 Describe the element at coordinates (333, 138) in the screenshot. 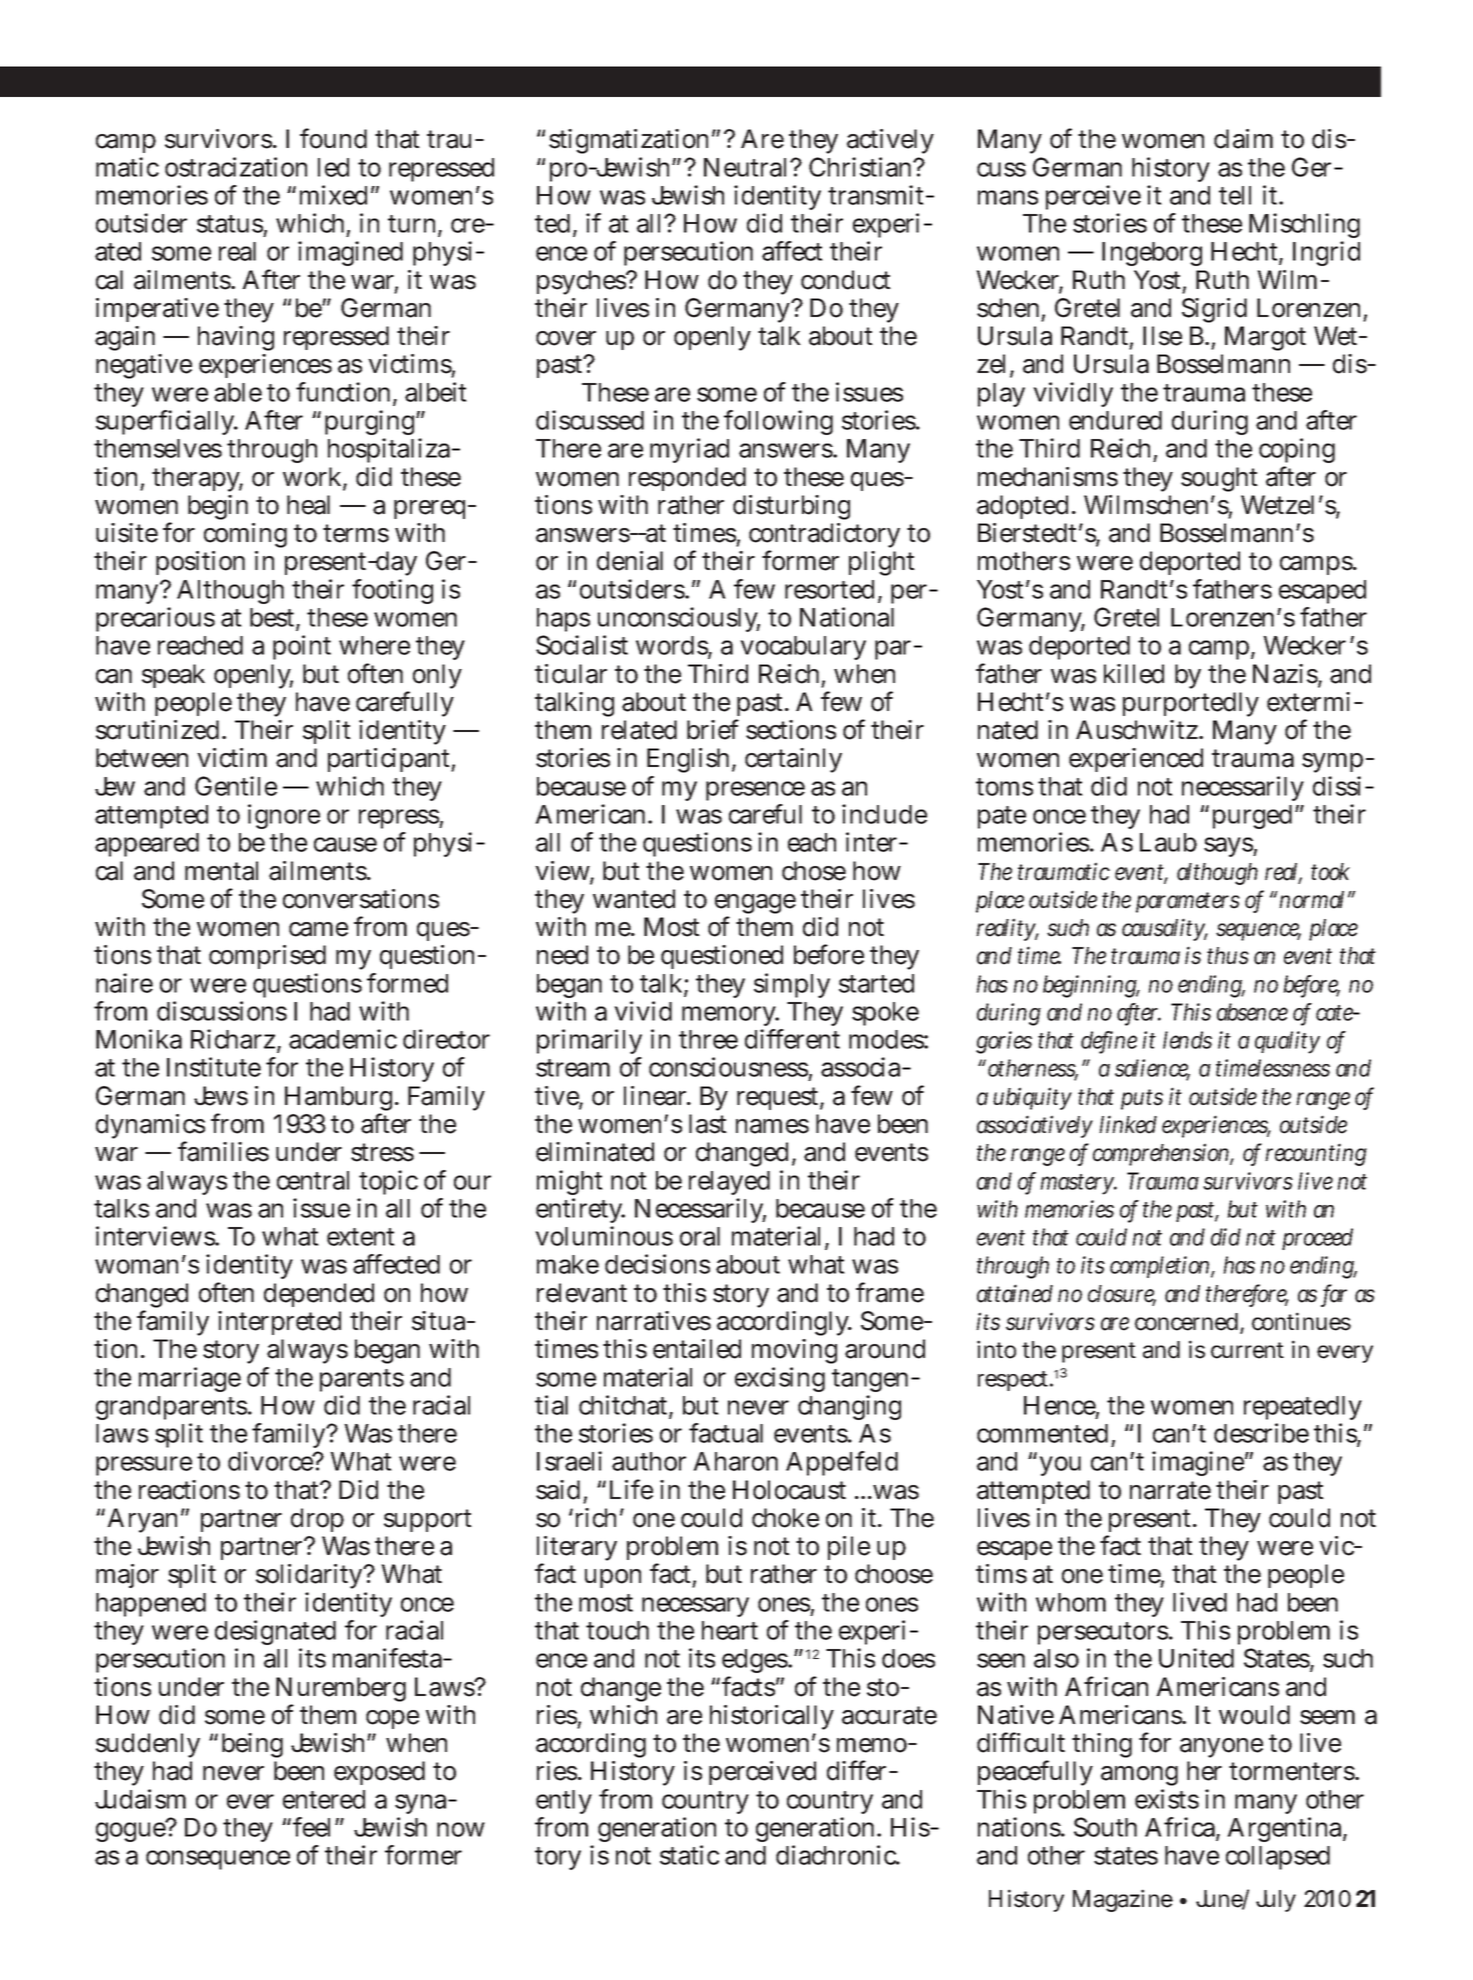

I see `found` at that location.
